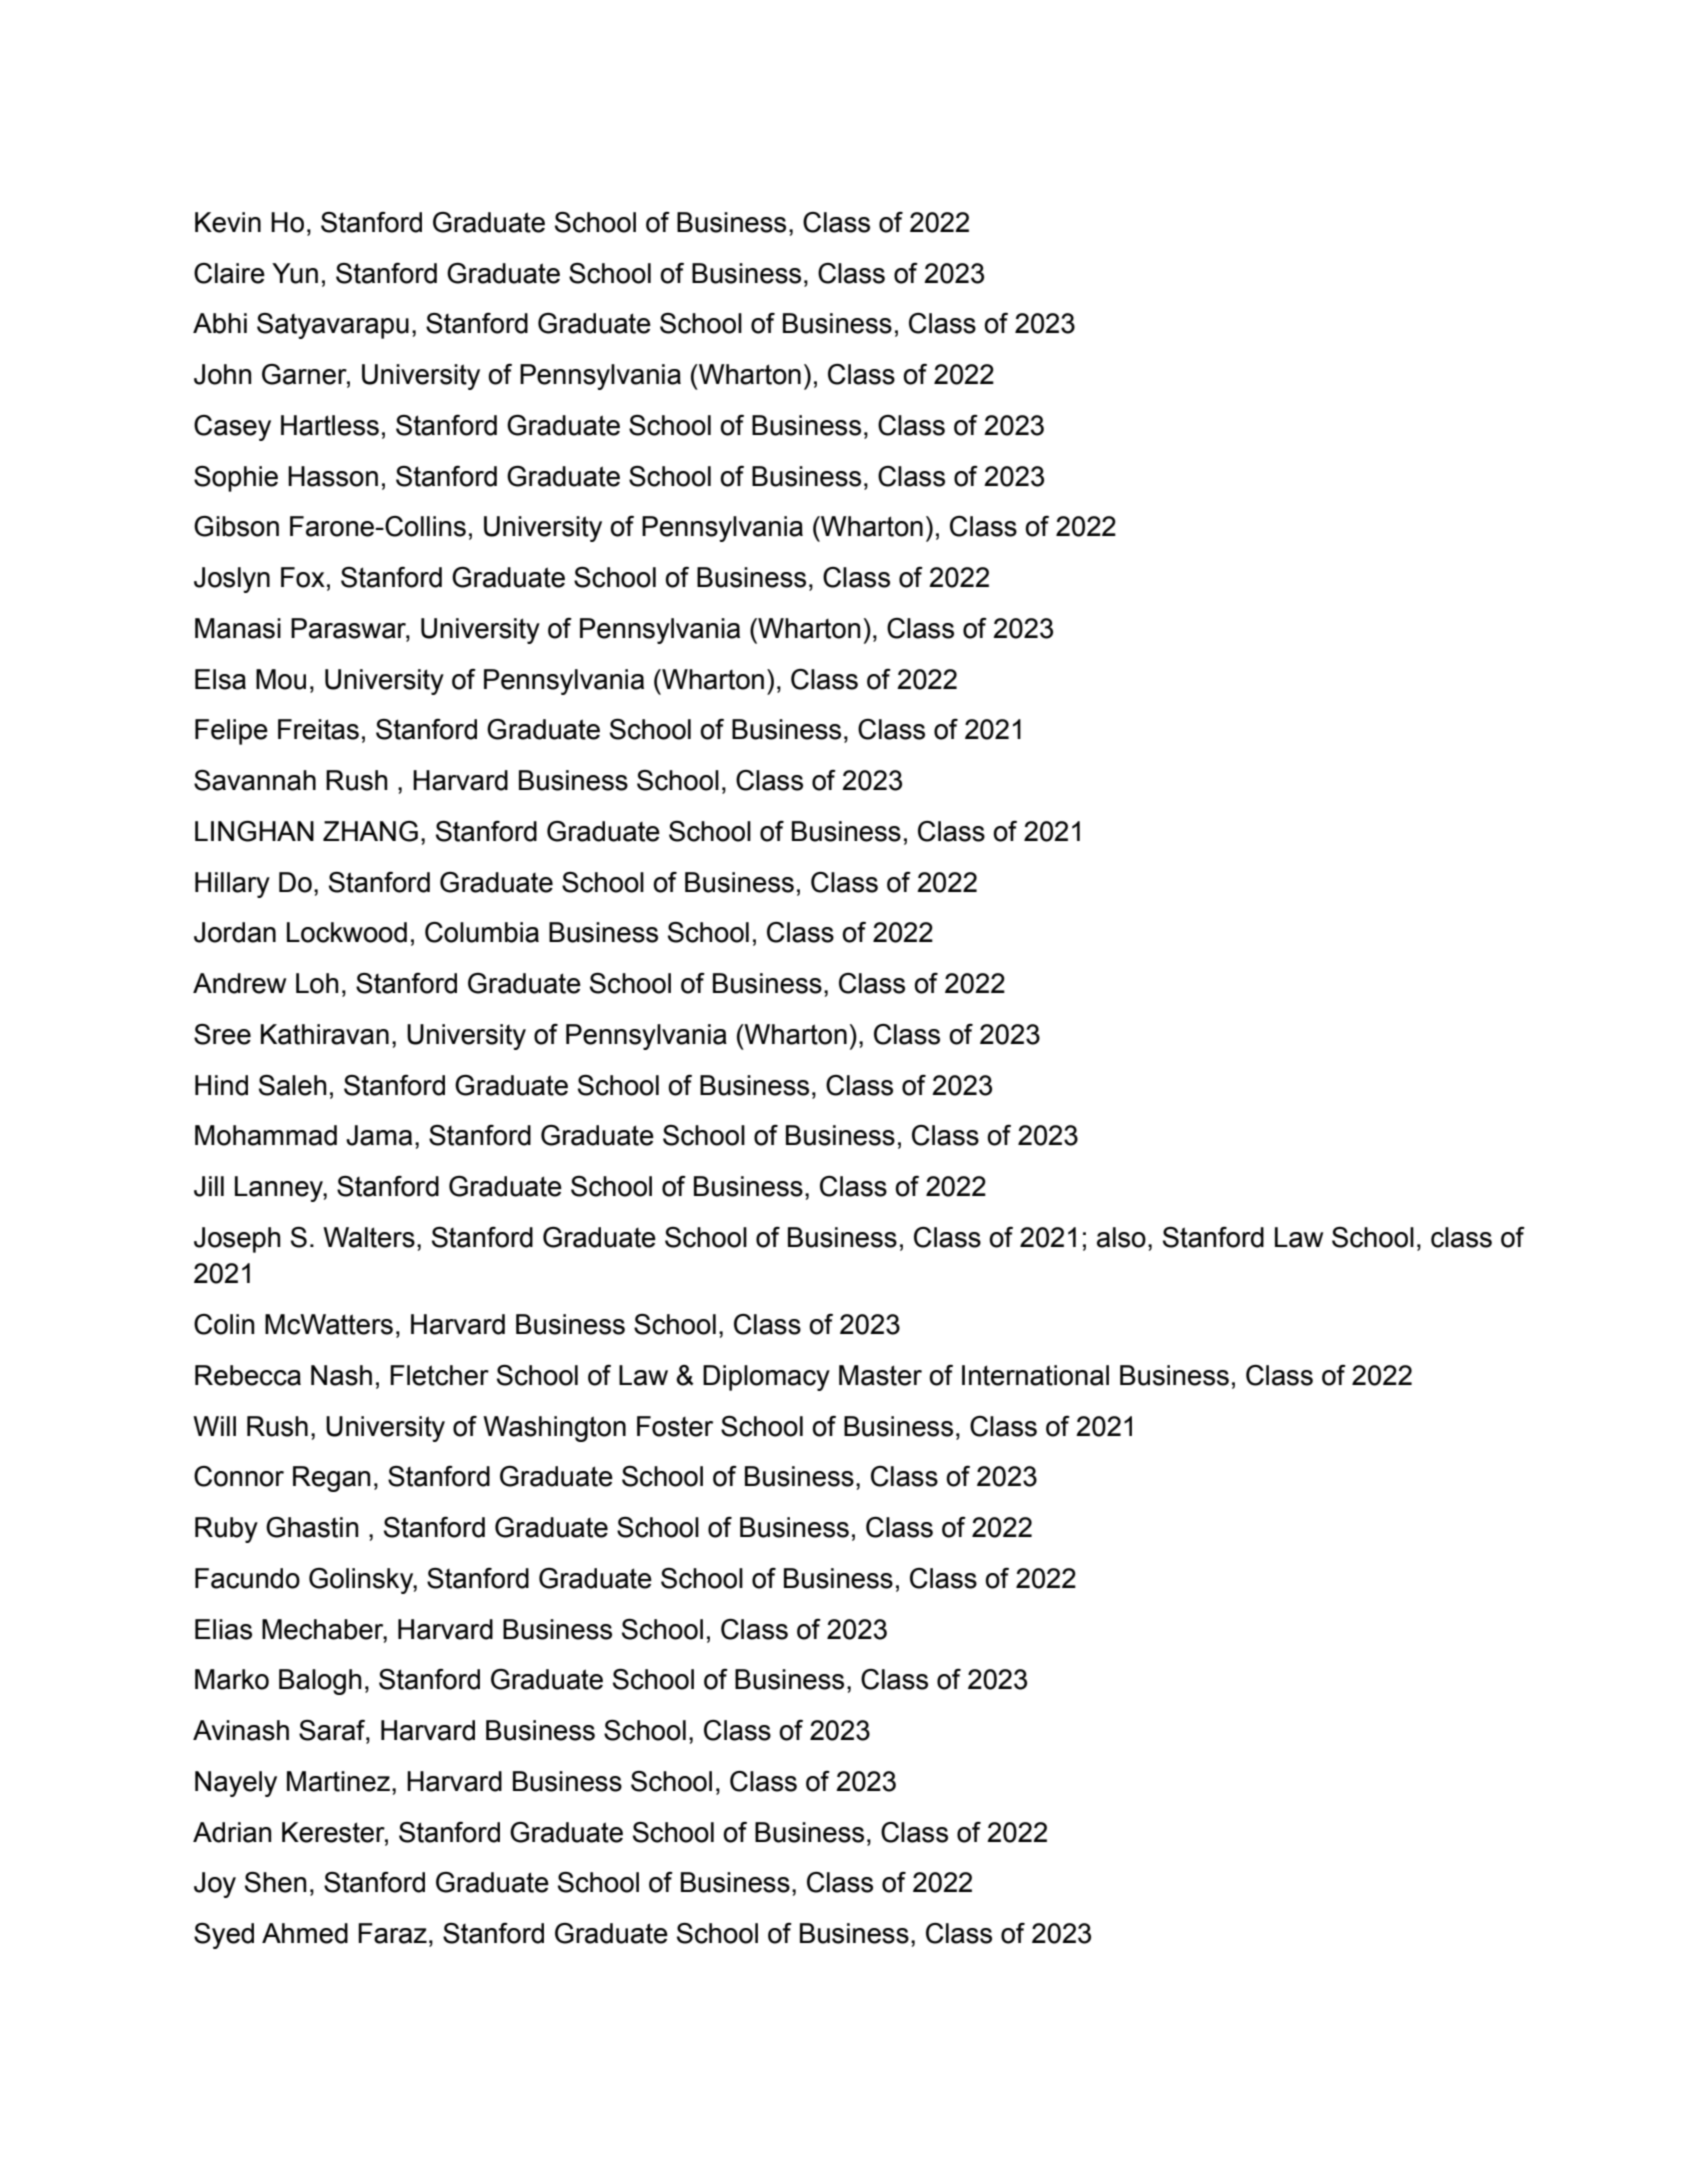  I want to click on Faraz, so click(392, 1933).
